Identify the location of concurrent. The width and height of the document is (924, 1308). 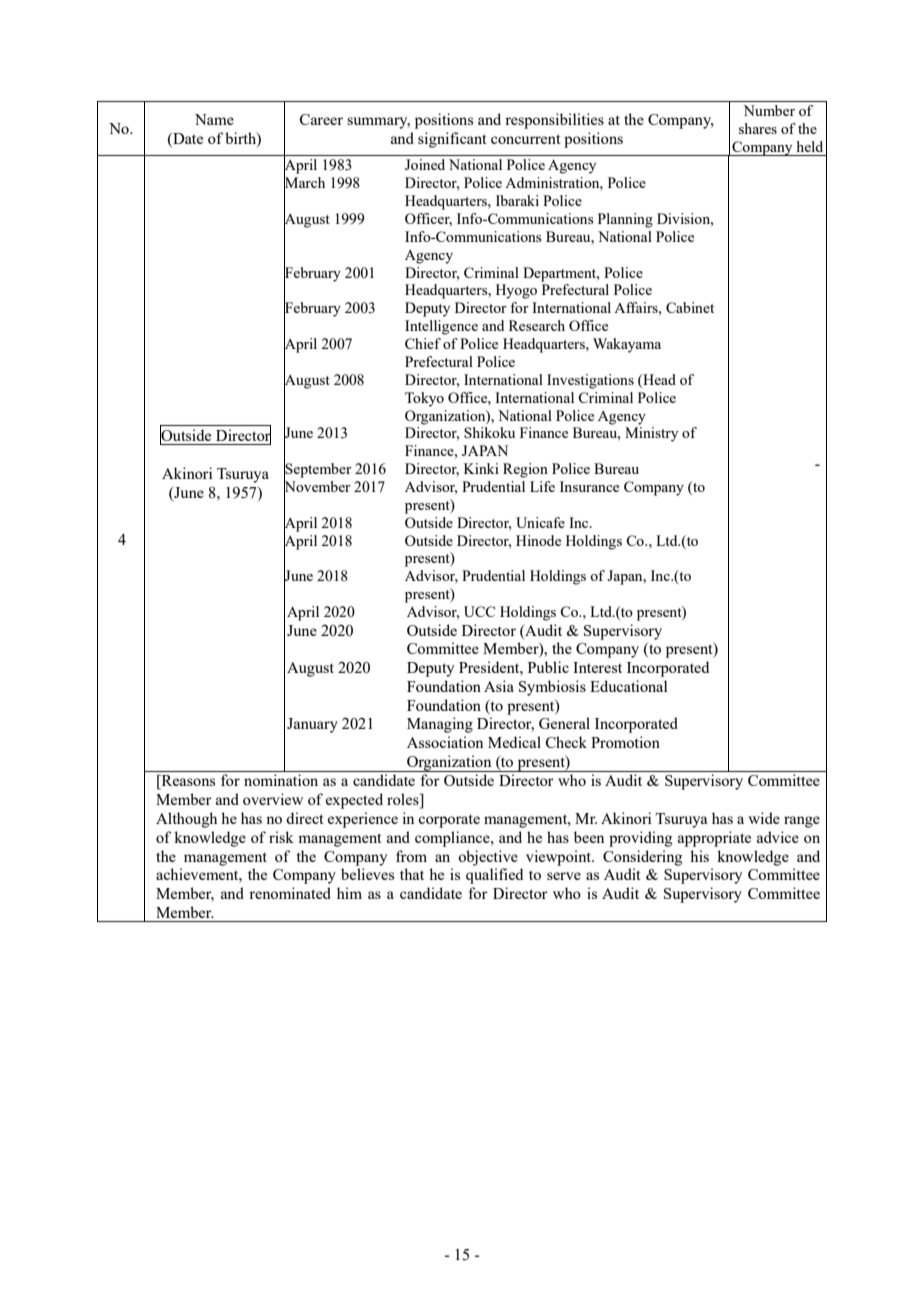
(525, 139).
